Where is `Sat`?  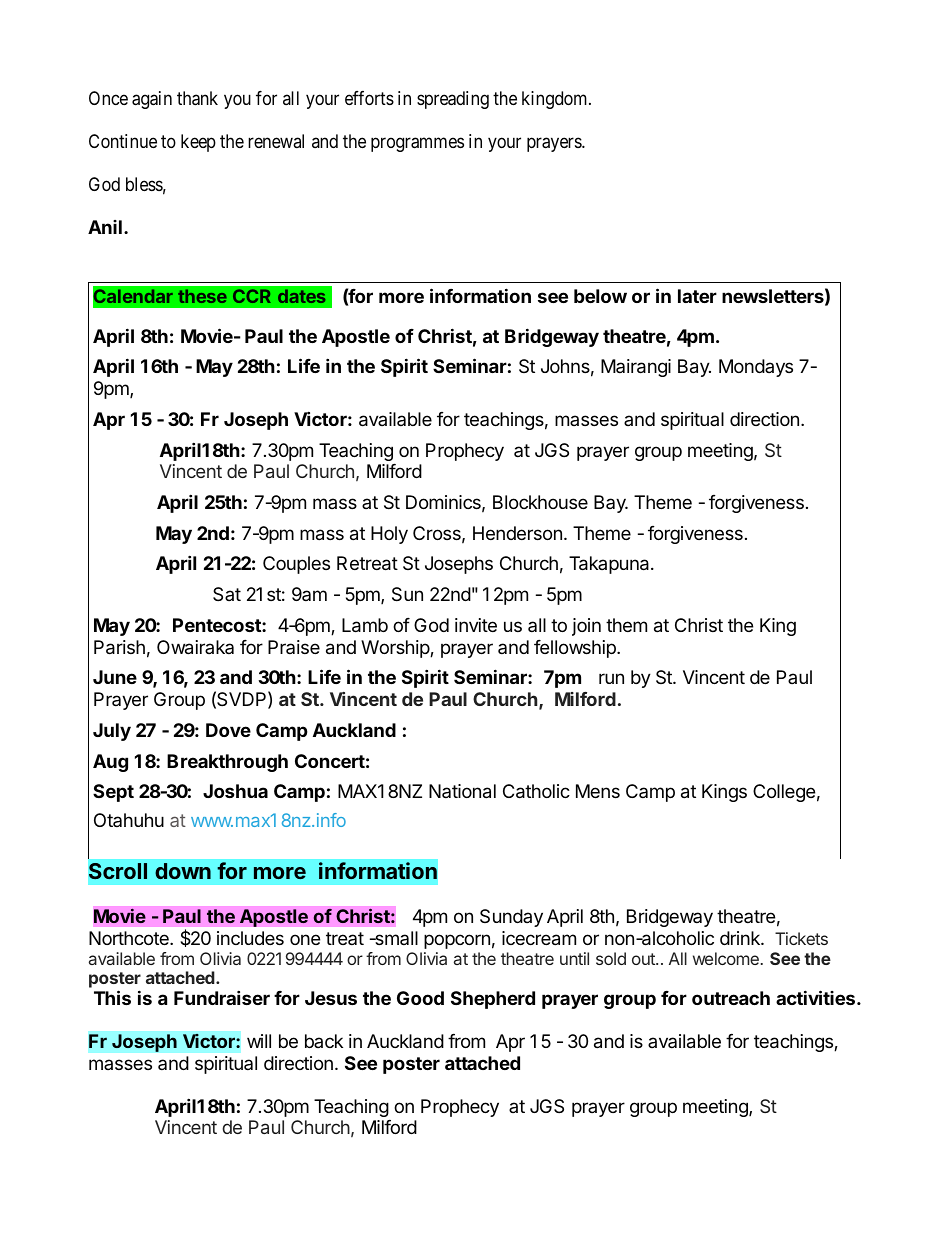 Sat is located at coordinates (227, 594).
